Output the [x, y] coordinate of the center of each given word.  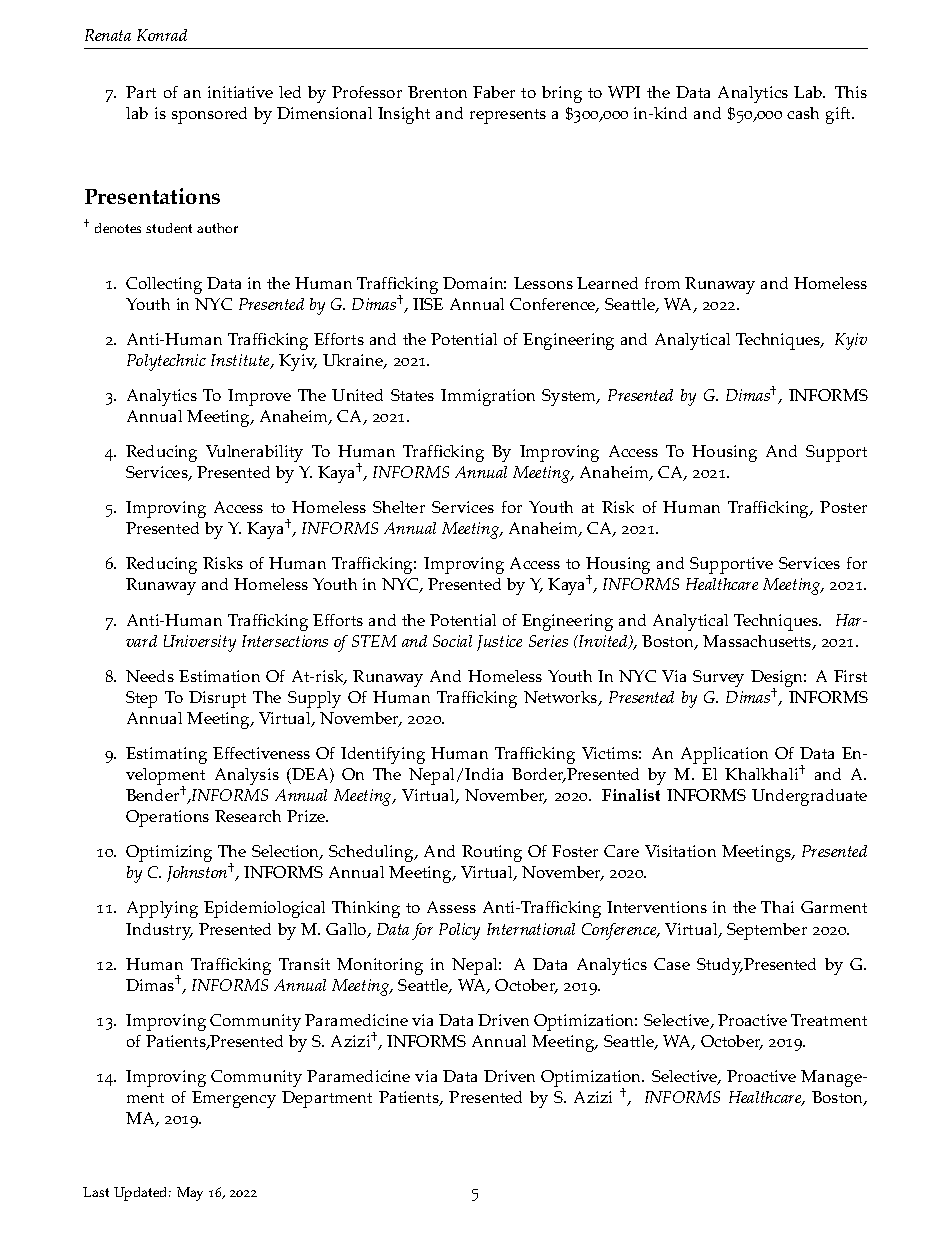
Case [672, 964]
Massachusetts [758, 642]
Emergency [234, 1099]
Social [452, 641]
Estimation [219, 676]
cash [803, 113]
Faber [494, 92]
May [190, 1194]
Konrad [162, 35]
